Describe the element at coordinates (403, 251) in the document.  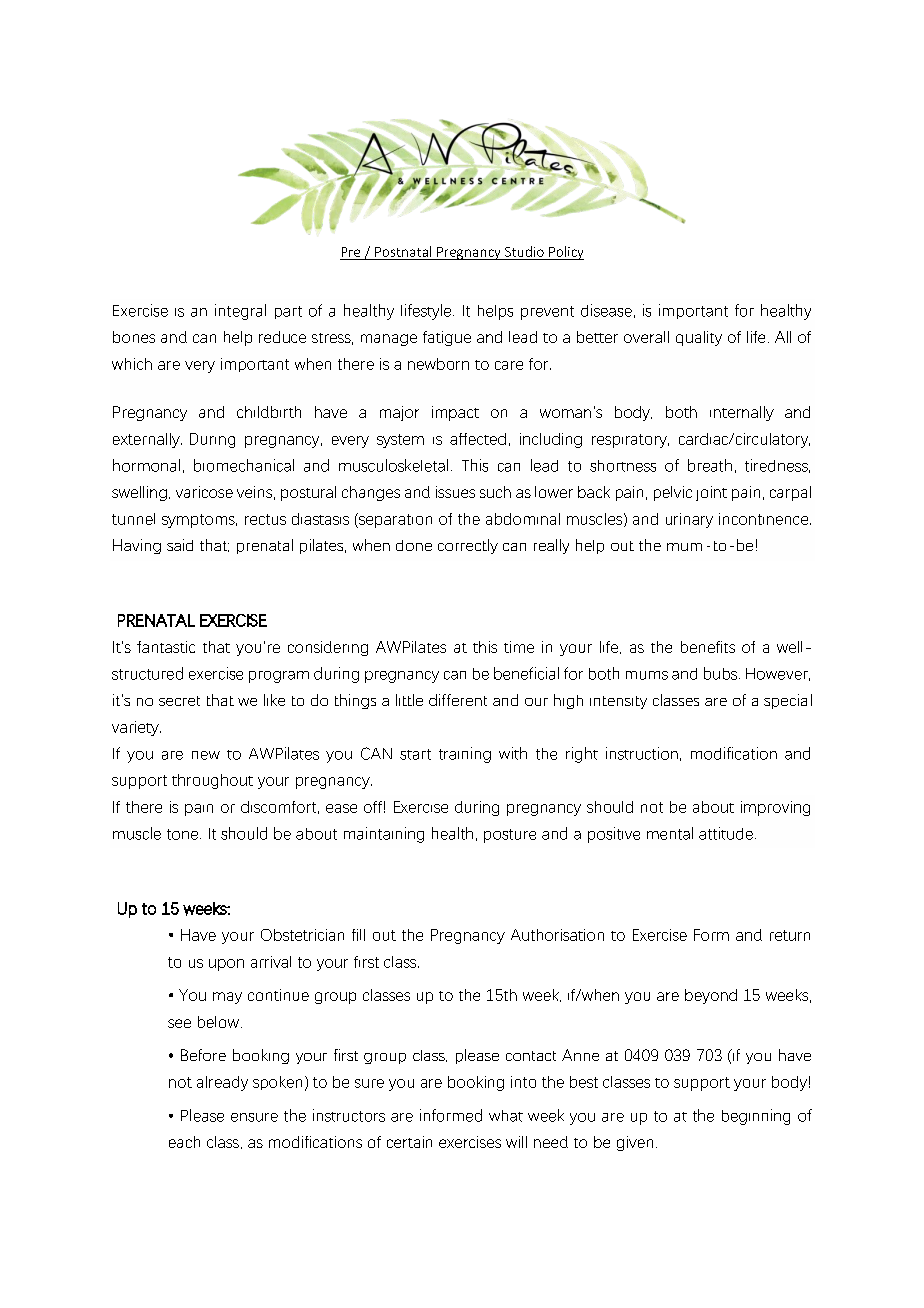
I see `Postnatal` at that location.
